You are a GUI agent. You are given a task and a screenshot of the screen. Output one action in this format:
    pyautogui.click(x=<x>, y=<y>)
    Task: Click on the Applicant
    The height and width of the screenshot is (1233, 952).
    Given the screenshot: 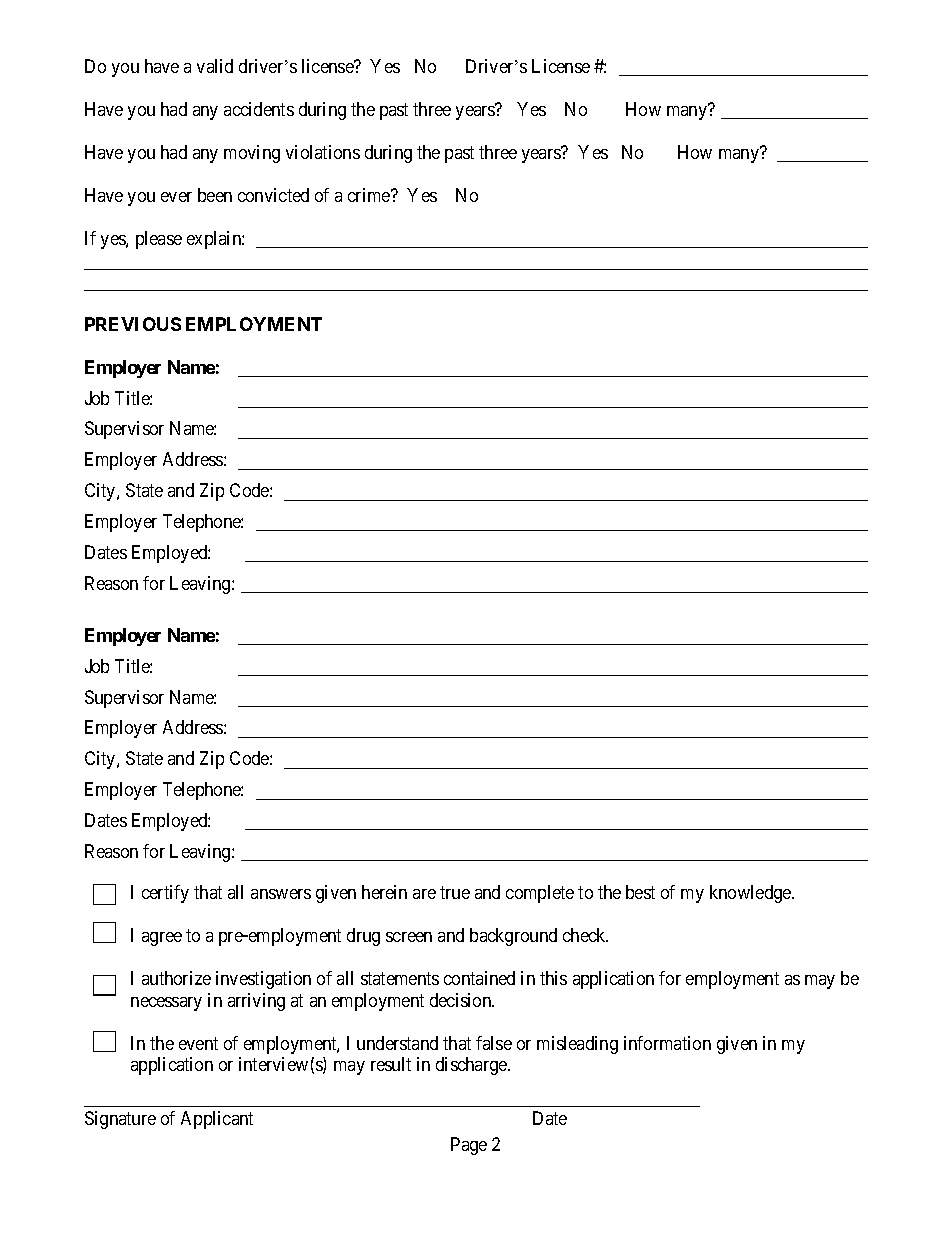 What is the action you would take?
    pyautogui.click(x=217, y=1120)
